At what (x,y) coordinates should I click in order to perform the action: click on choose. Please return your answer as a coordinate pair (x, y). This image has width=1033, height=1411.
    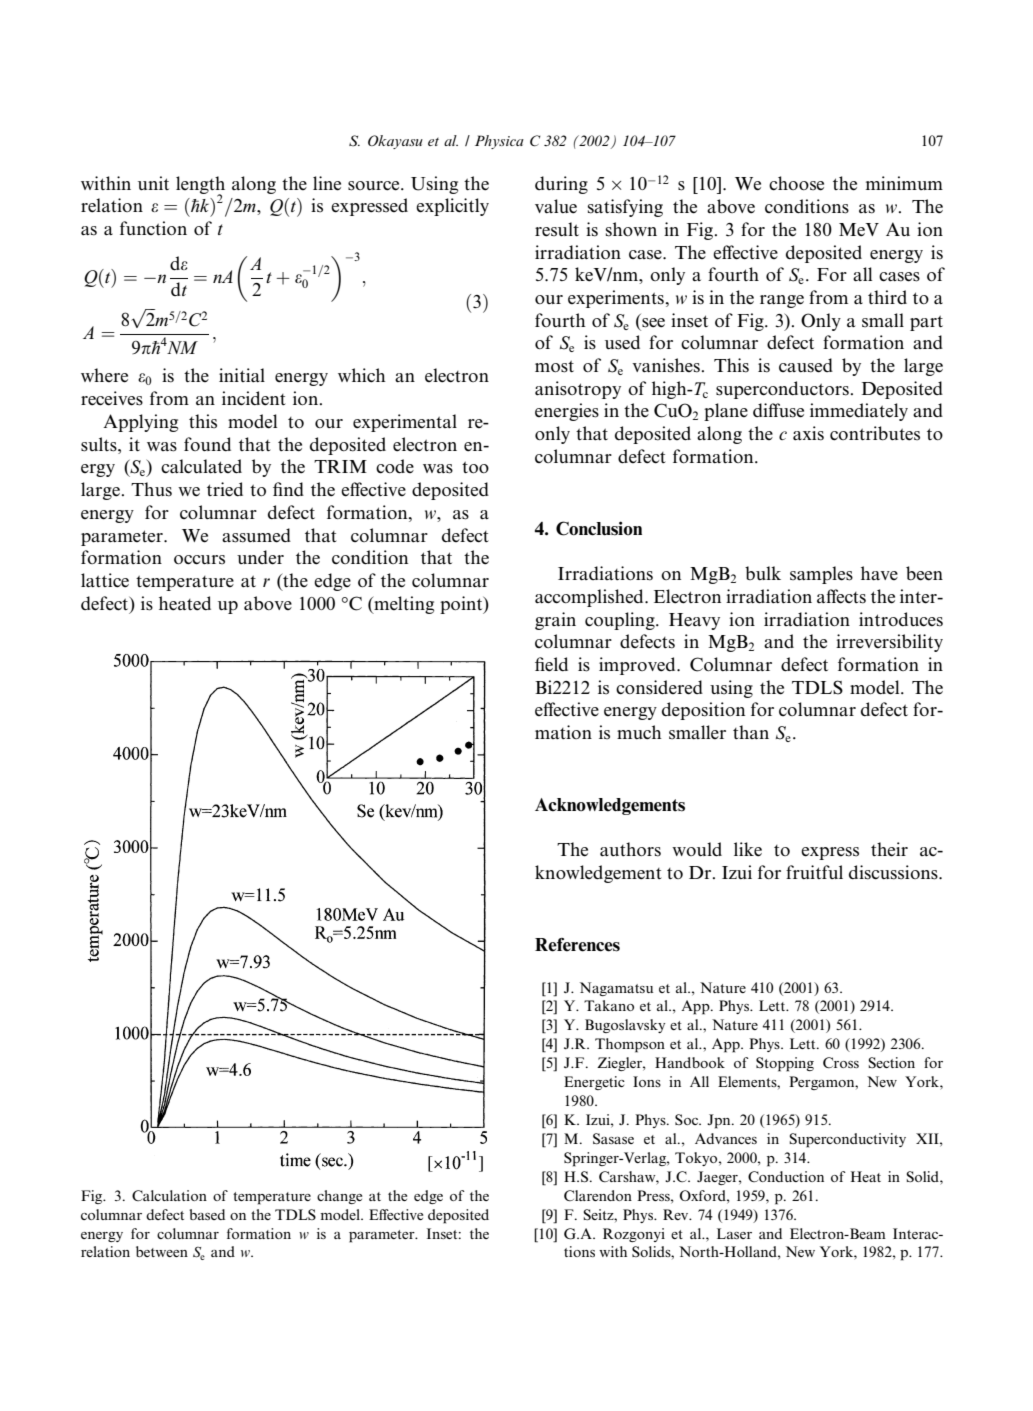
    Looking at the image, I should click on (796, 183).
